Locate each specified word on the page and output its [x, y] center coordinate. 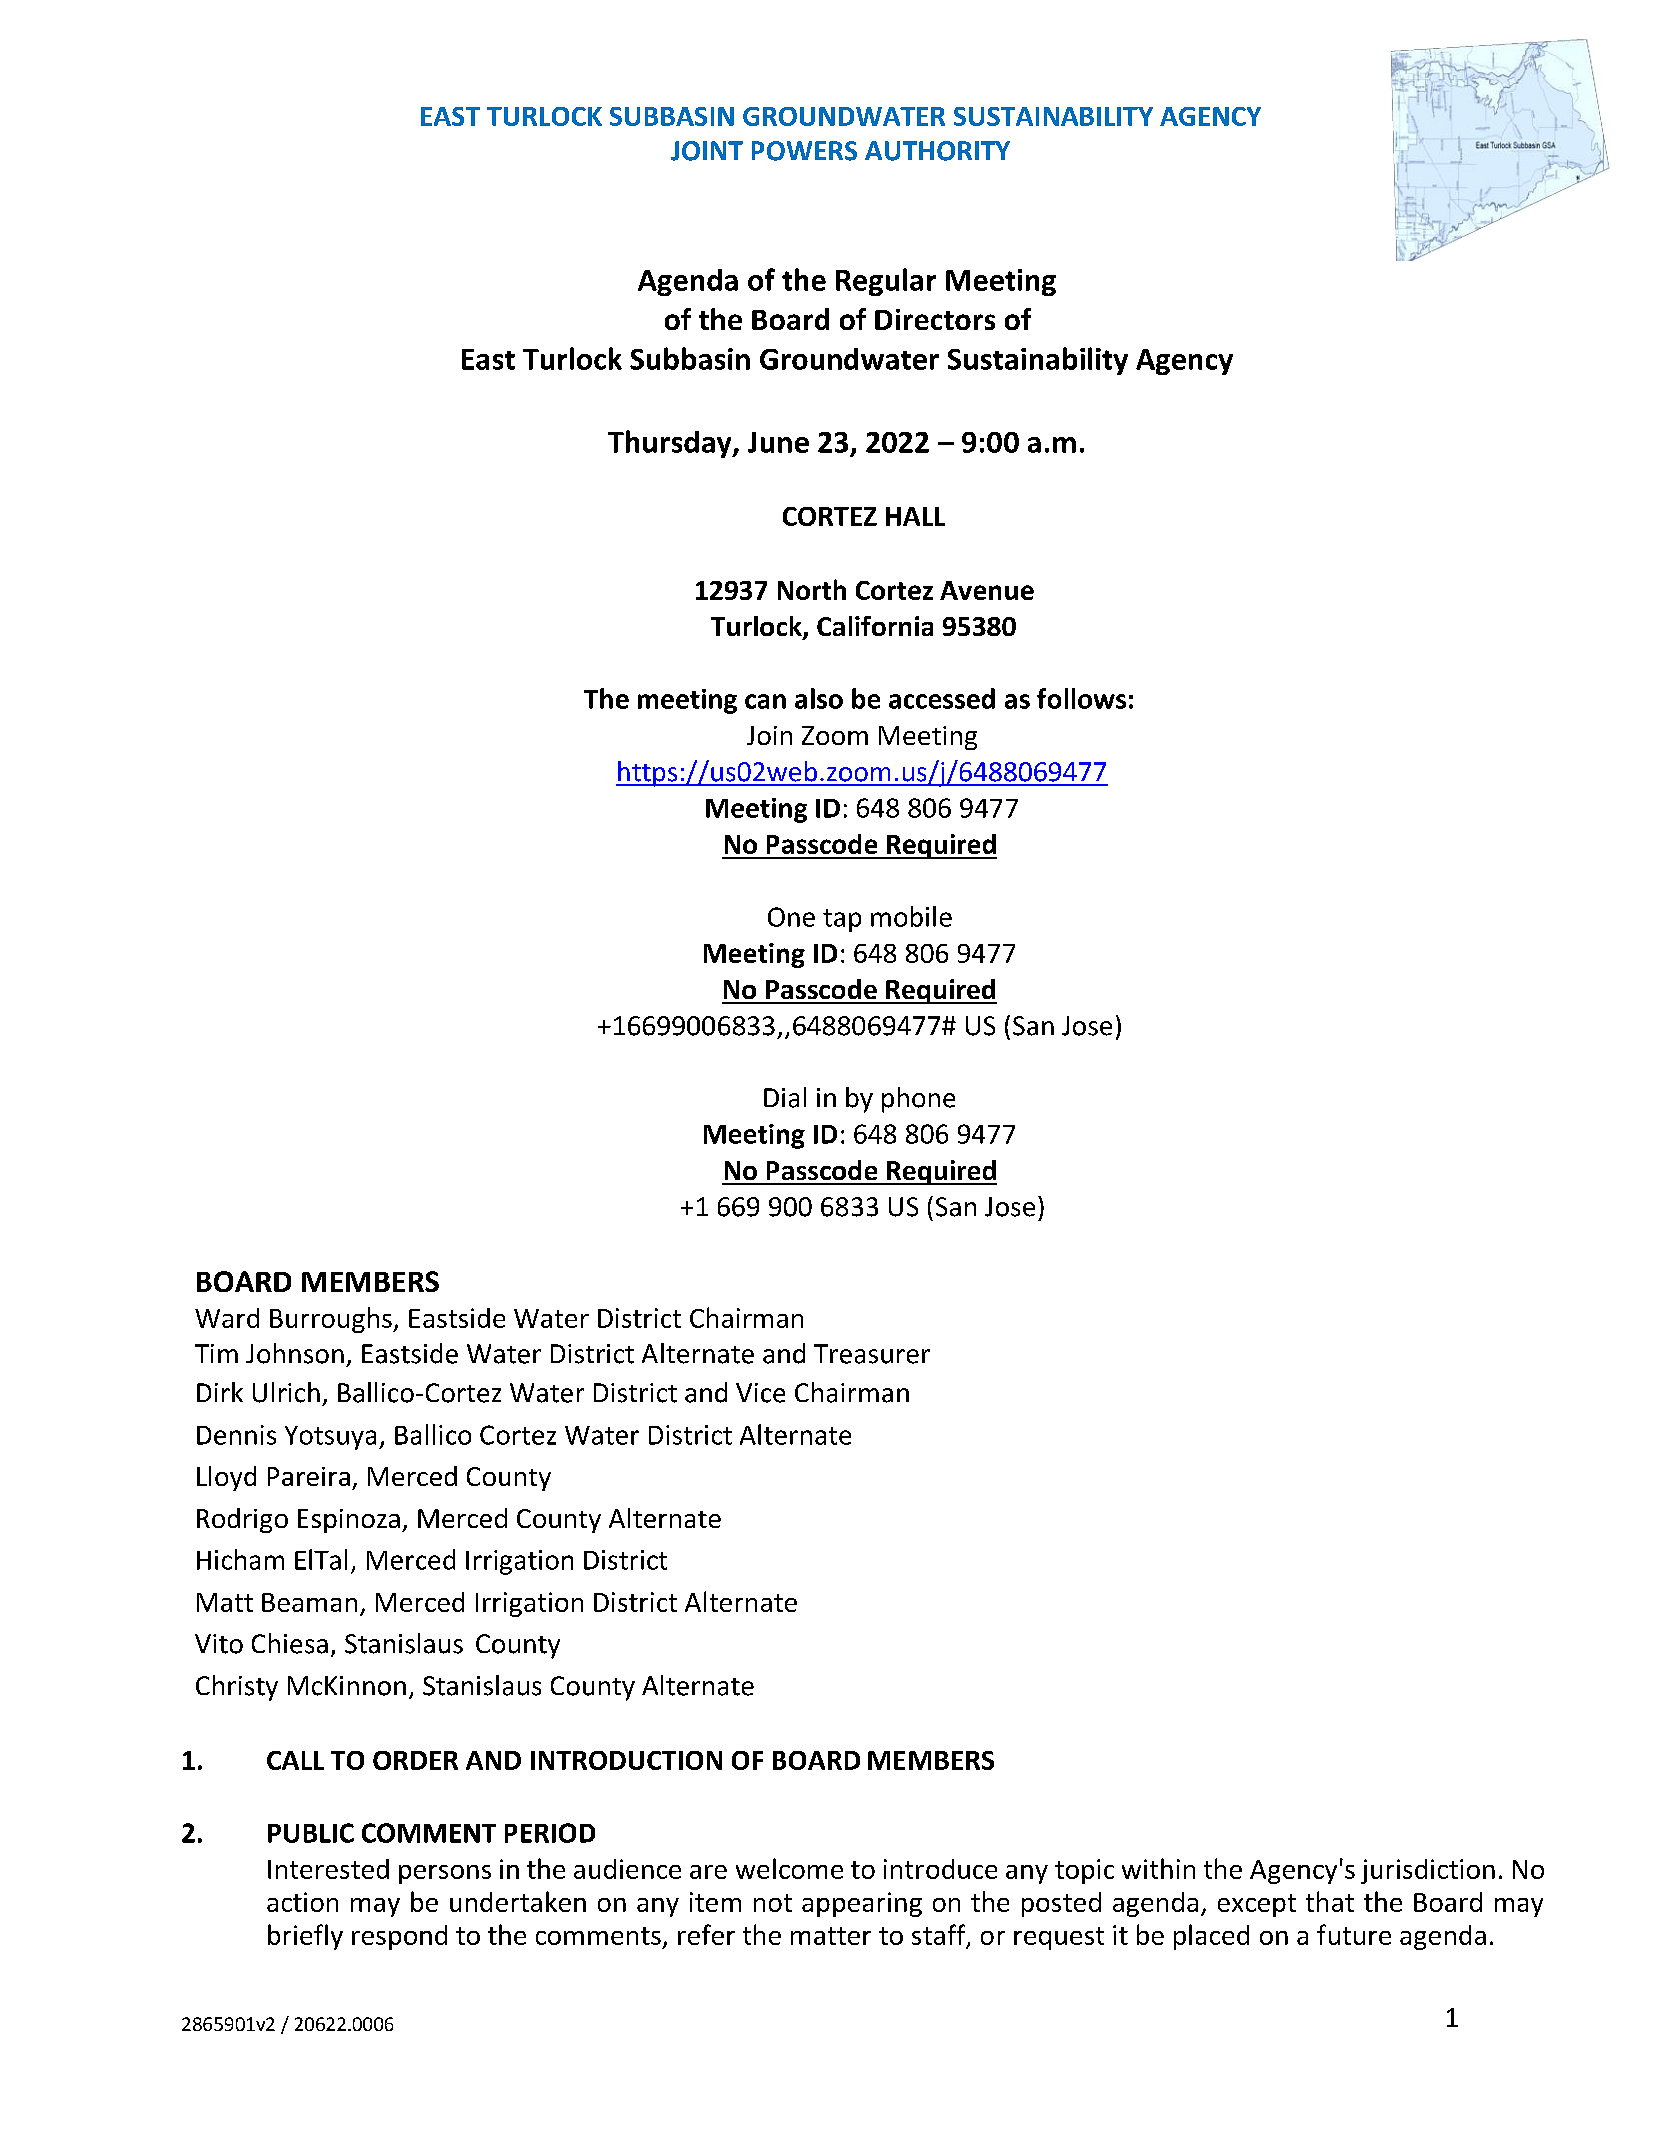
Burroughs [332, 1320]
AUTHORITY [937, 151]
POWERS [804, 151]
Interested [328, 1869]
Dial [785, 1097]
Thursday [671, 444]
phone [918, 1100]
